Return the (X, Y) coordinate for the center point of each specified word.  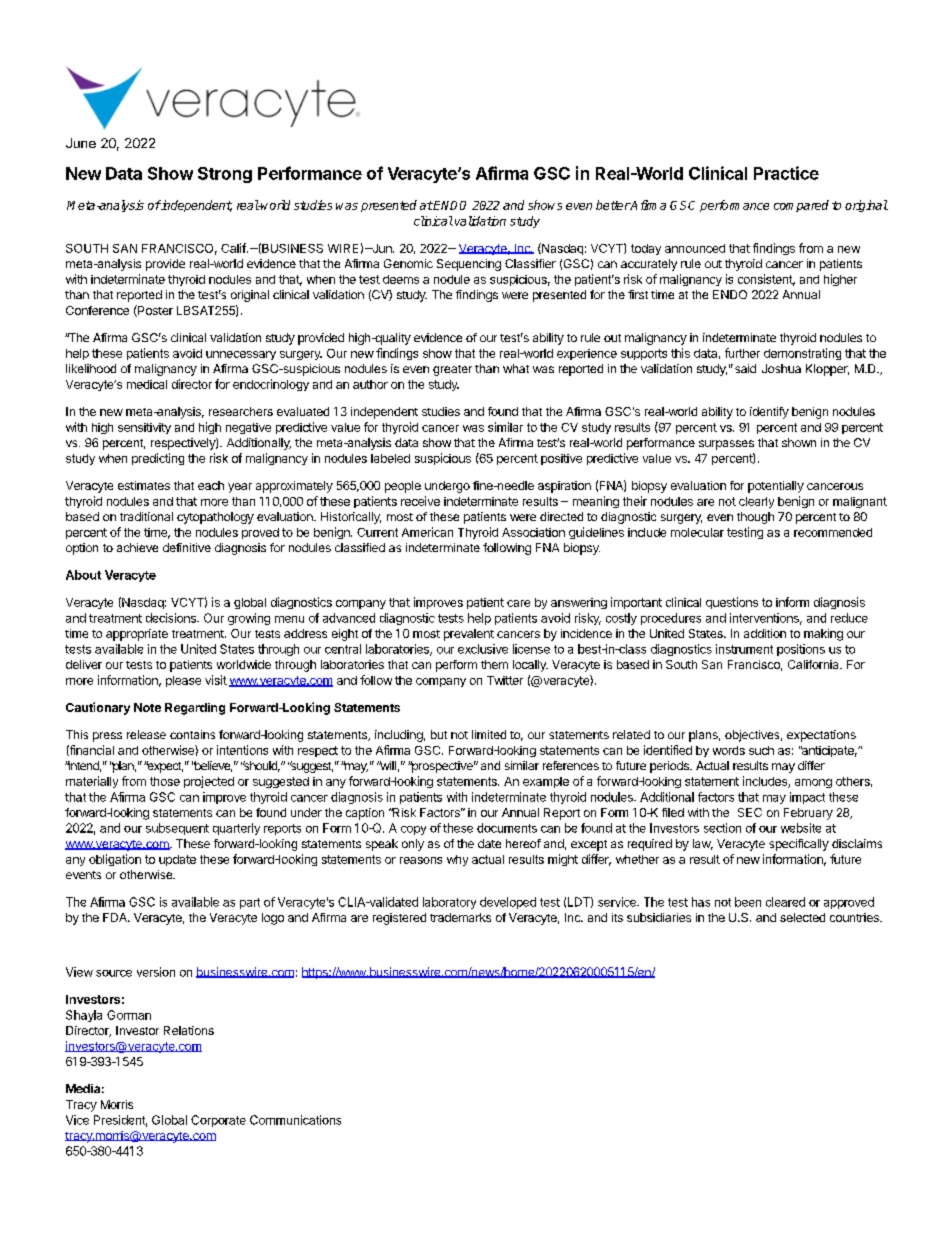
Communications (295, 1120)
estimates (144, 485)
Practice (786, 173)
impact (807, 798)
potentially (776, 487)
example (546, 782)
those (165, 781)
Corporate (218, 1121)
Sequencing (469, 265)
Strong (225, 175)
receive (420, 501)
